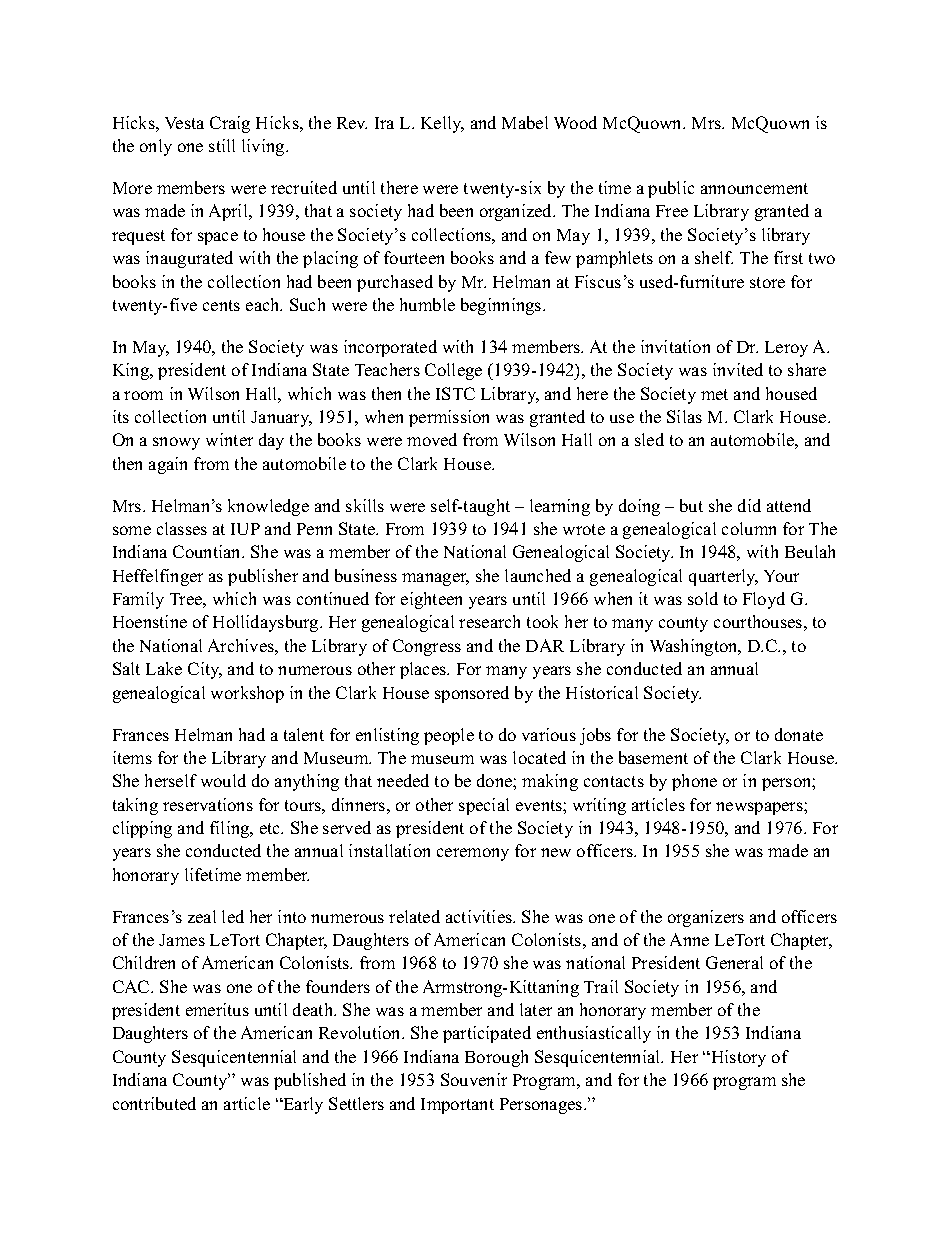 This image has height=1233, width=952. What do you see at coordinates (474, 1079) in the image?
I see `Souvenir` at bounding box center [474, 1079].
